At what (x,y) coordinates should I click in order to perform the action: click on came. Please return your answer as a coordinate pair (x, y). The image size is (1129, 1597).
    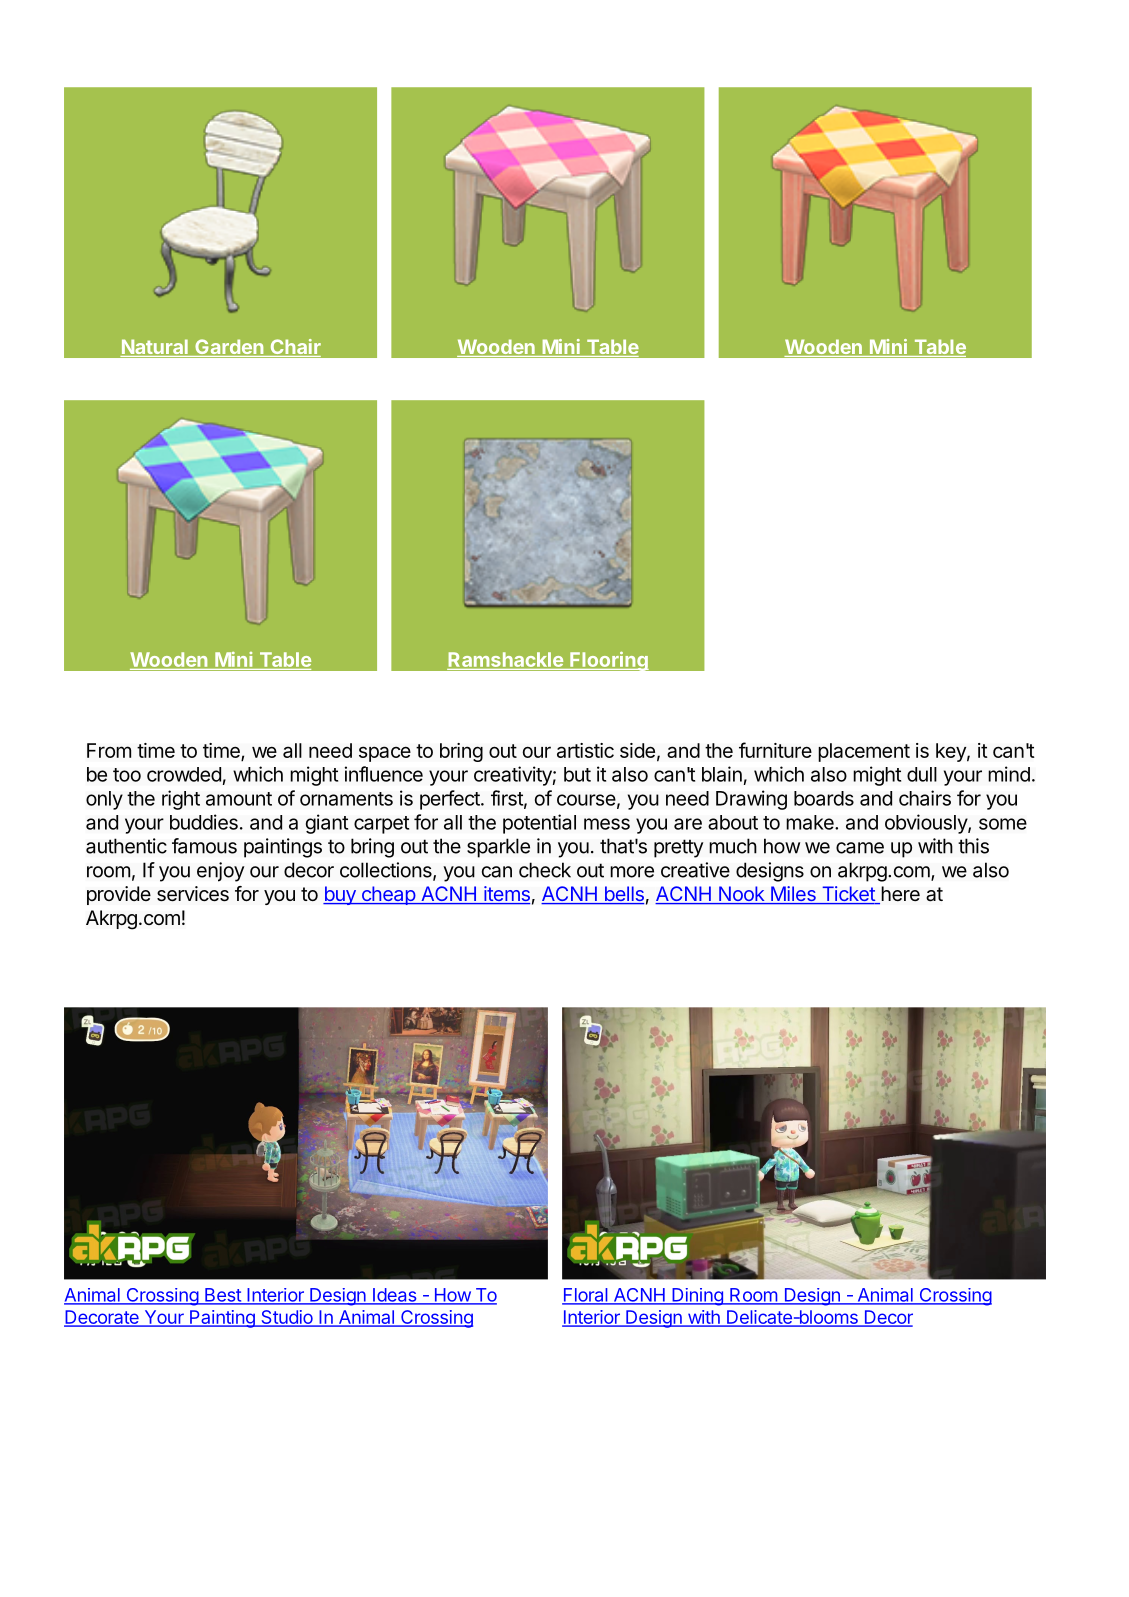
    Looking at the image, I should click on (860, 848).
